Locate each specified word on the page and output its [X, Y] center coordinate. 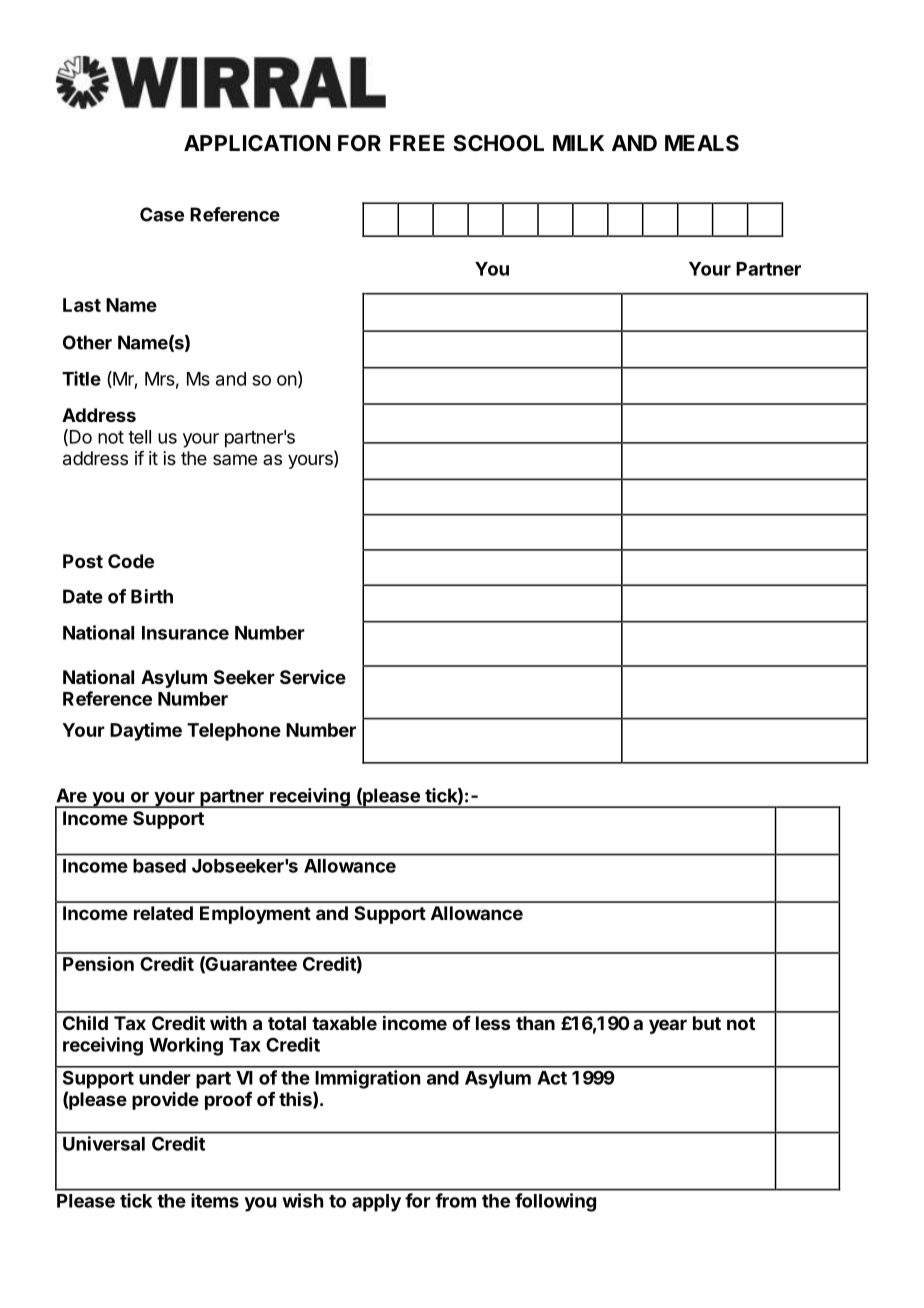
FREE [417, 143]
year [668, 1026]
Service [313, 677]
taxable [344, 1023]
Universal [104, 1143]
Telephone [234, 732]
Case [162, 214]
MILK [578, 143]
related [163, 913]
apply [376, 1203]
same [235, 459]
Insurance [185, 633]
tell [139, 437]
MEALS [702, 143]
